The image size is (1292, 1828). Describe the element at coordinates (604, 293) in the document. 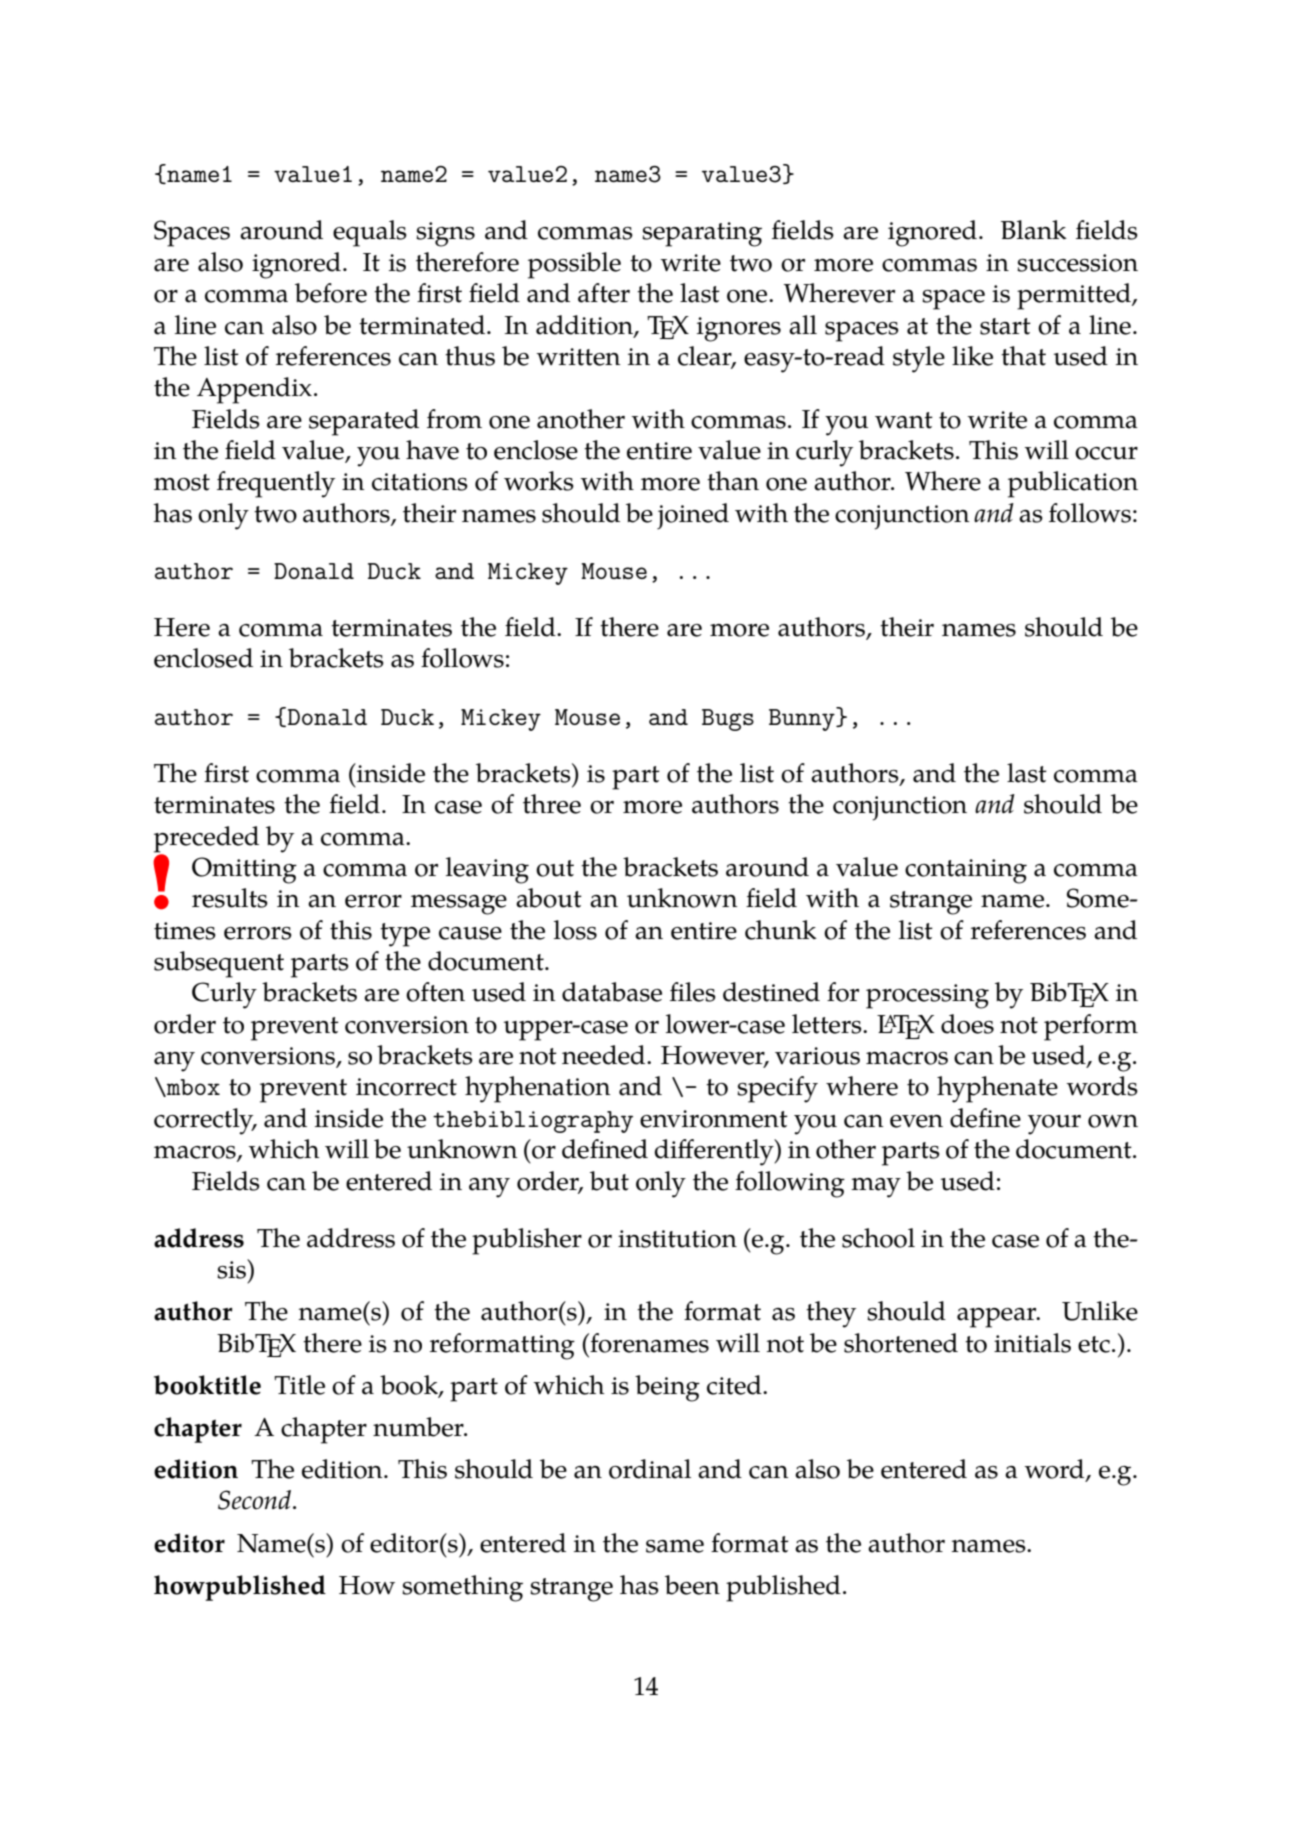

I see `after` at that location.
